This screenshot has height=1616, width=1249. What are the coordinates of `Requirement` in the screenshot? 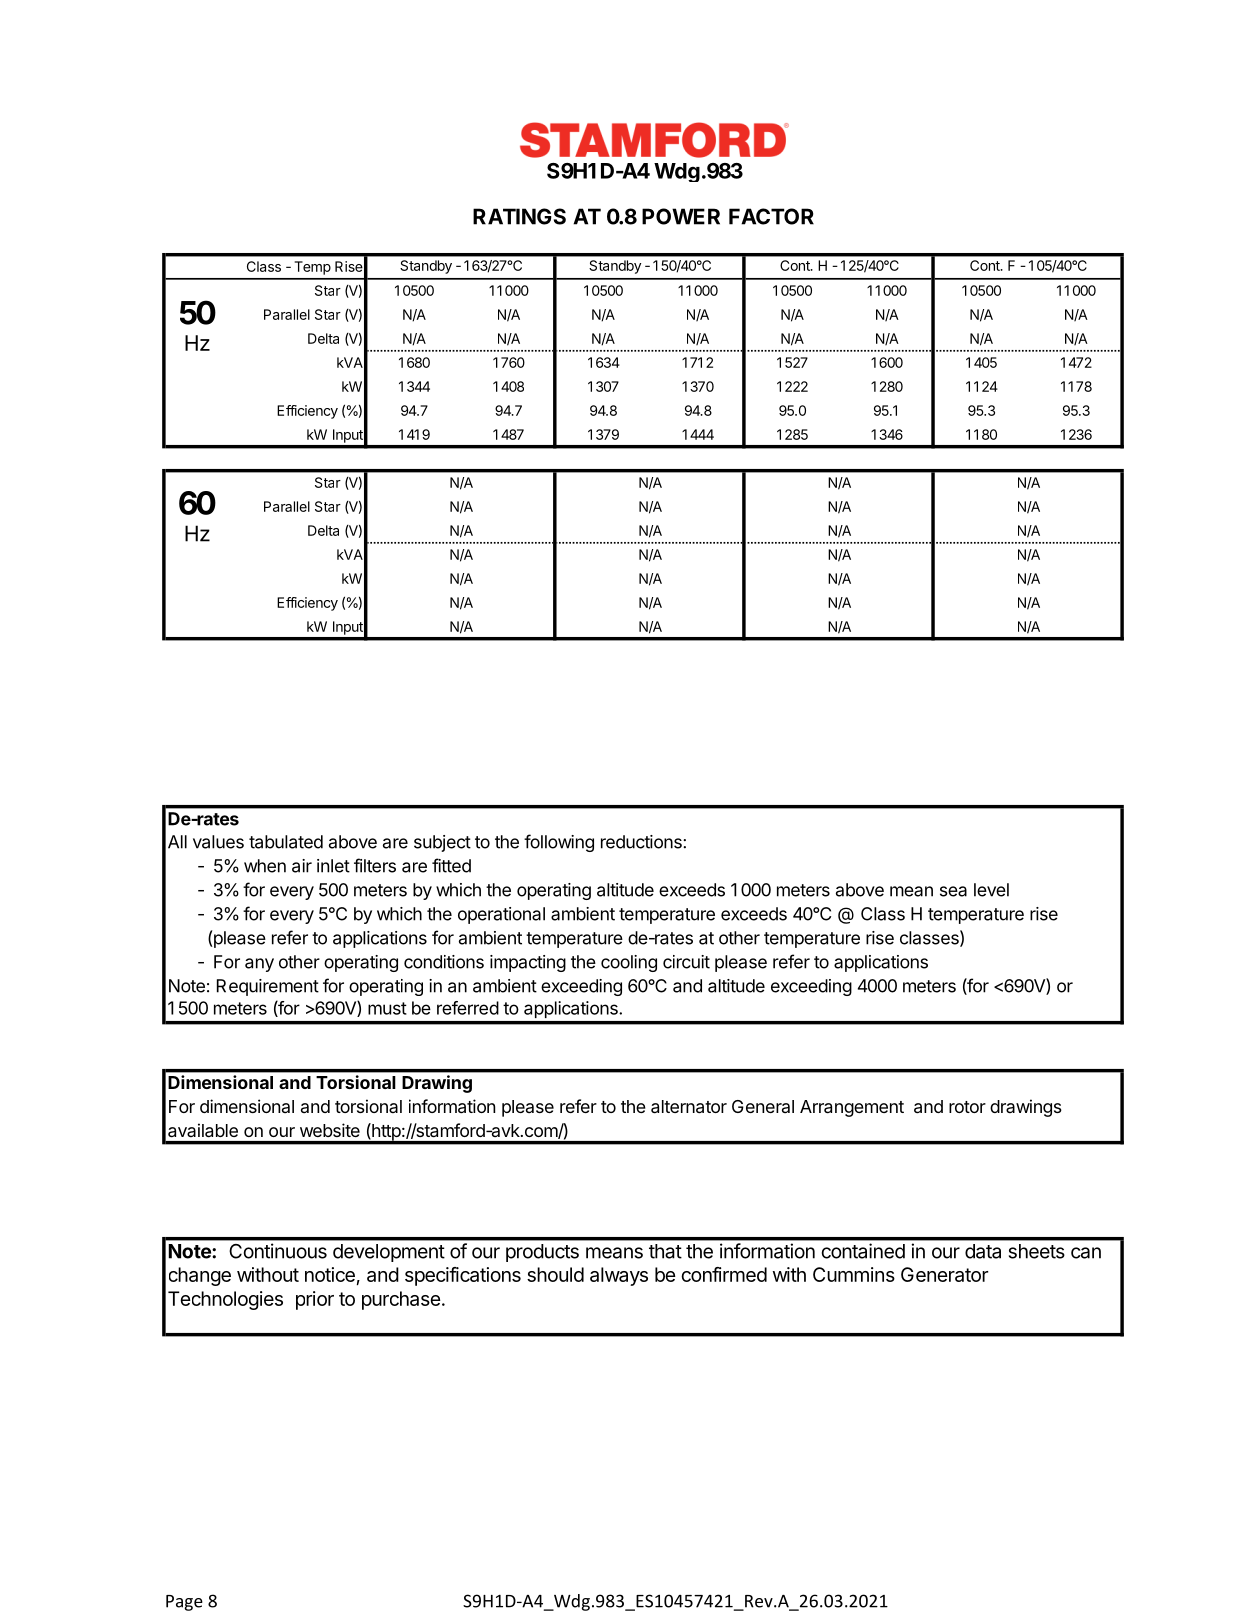 It's located at (268, 987).
